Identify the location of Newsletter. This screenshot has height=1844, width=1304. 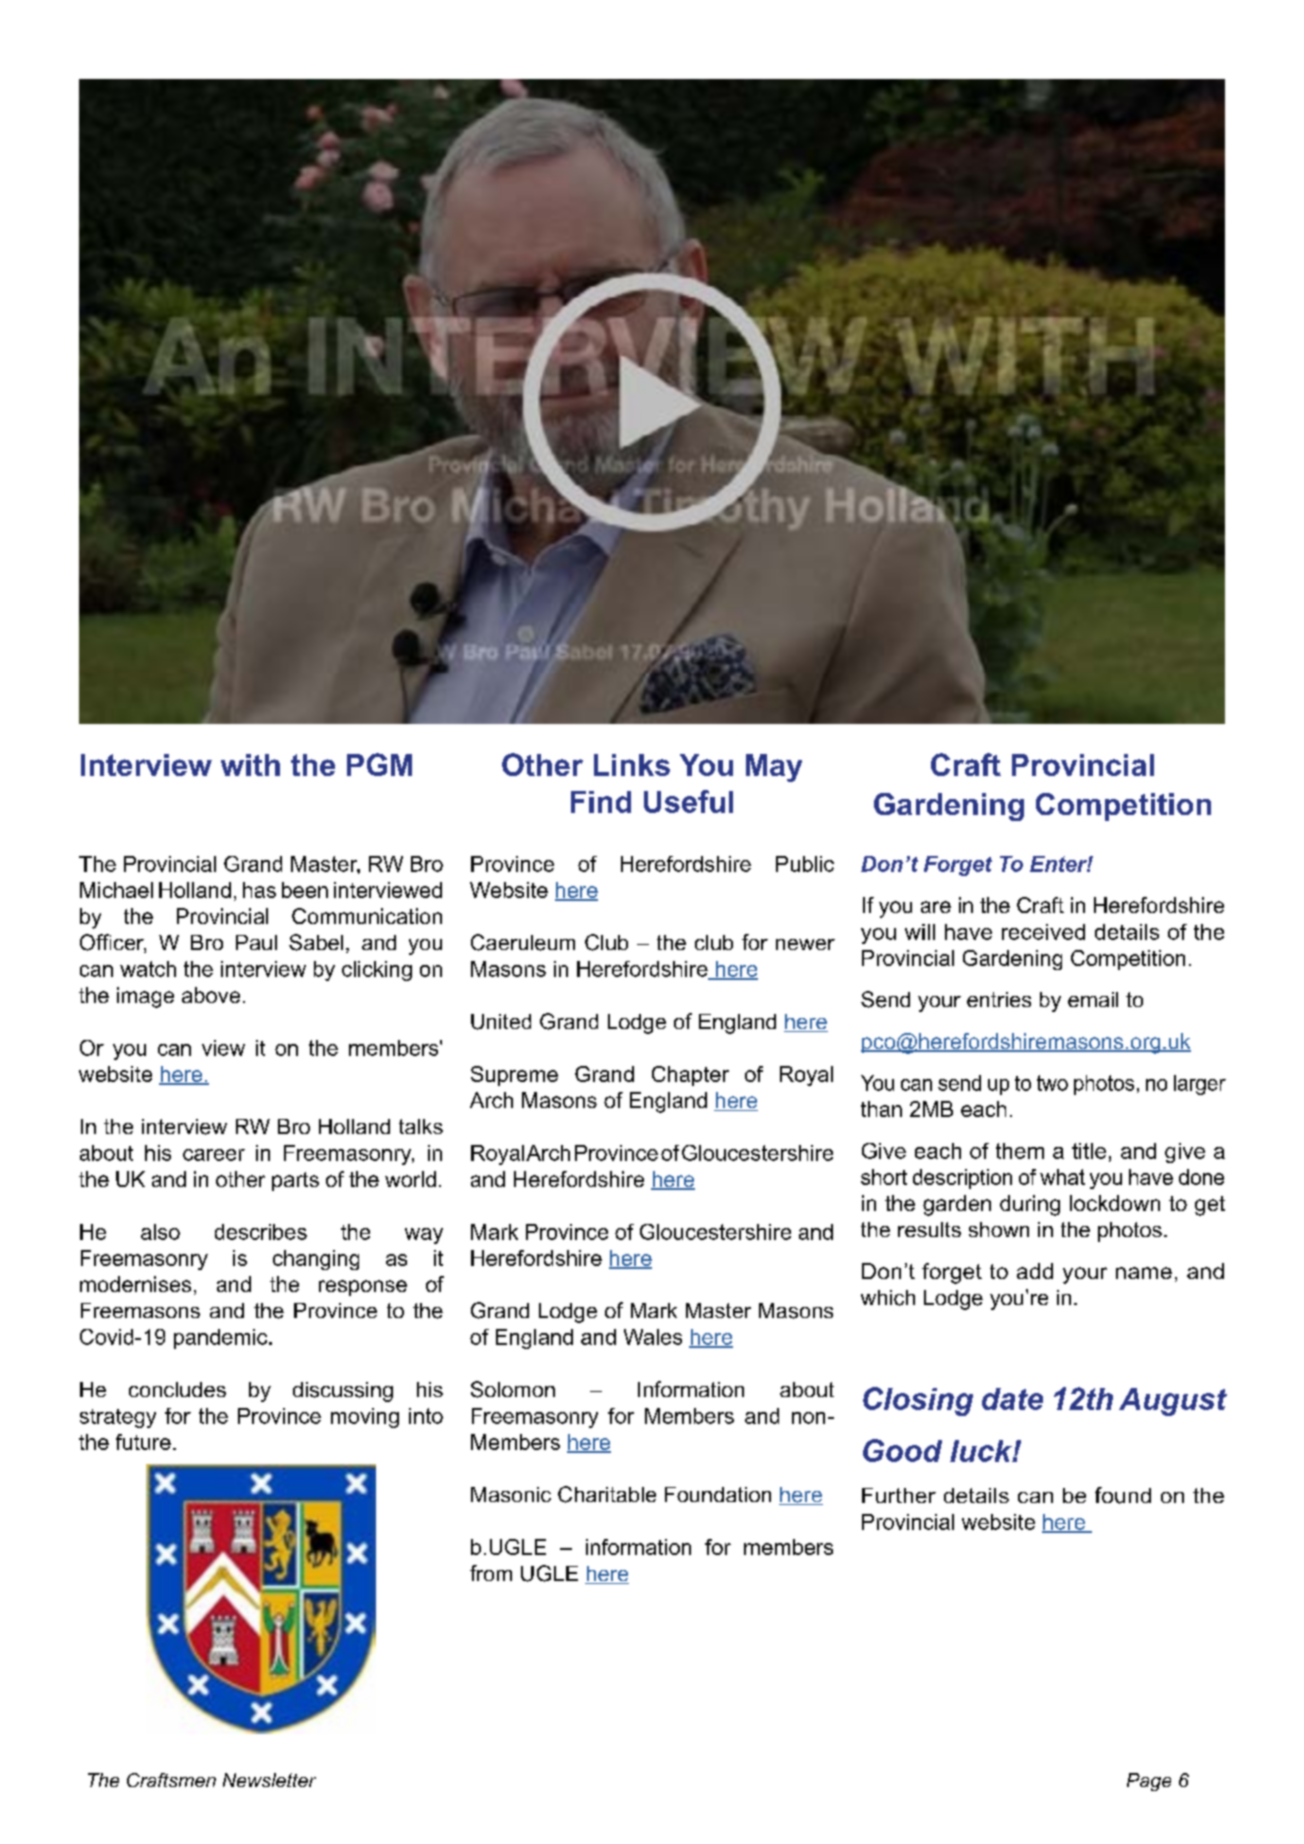
(269, 1780).
